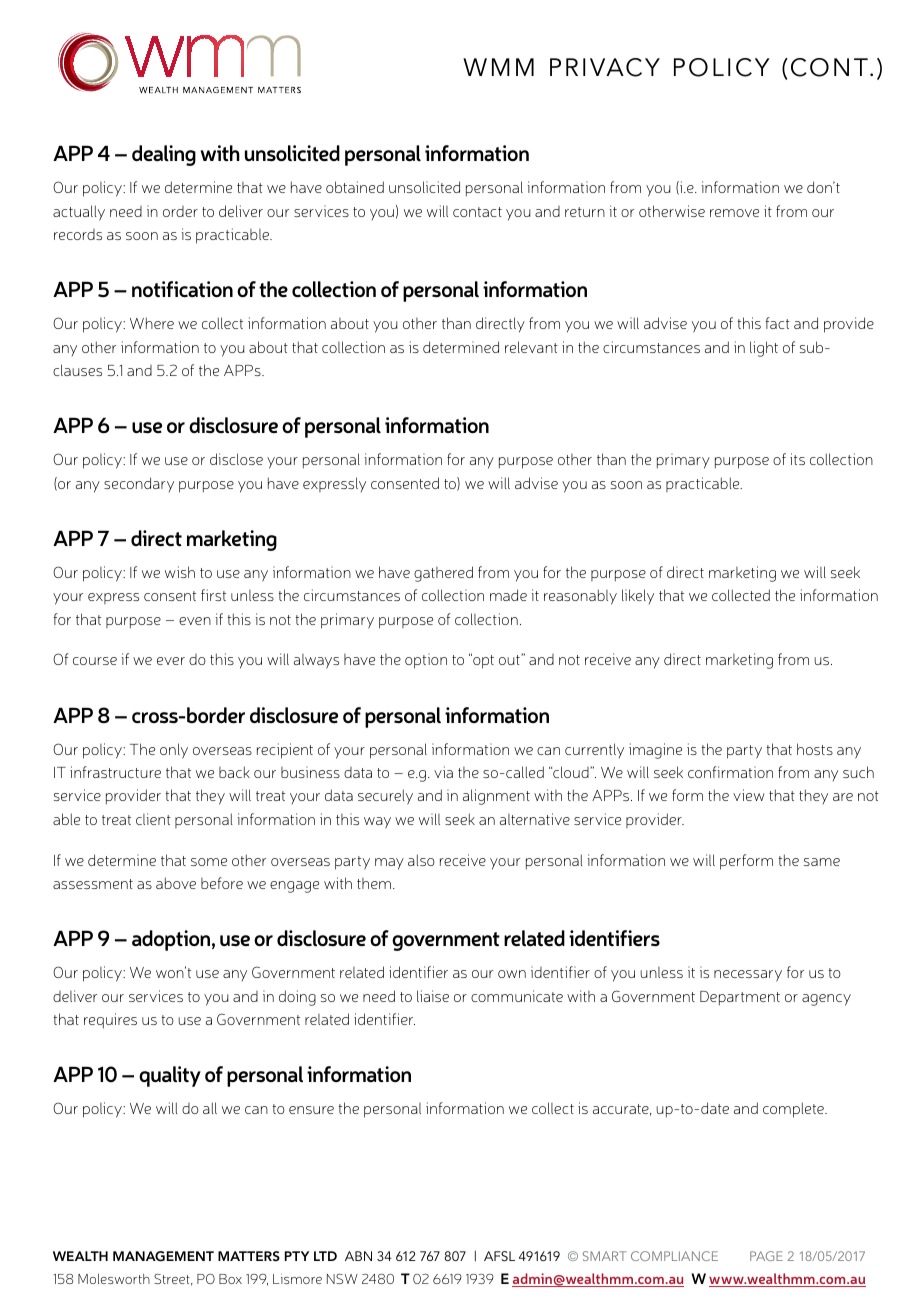 Image resolution: width=924 pixels, height=1308 pixels. What do you see at coordinates (164, 155) in the image?
I see `dealing` at bounding box center [164, 155].
